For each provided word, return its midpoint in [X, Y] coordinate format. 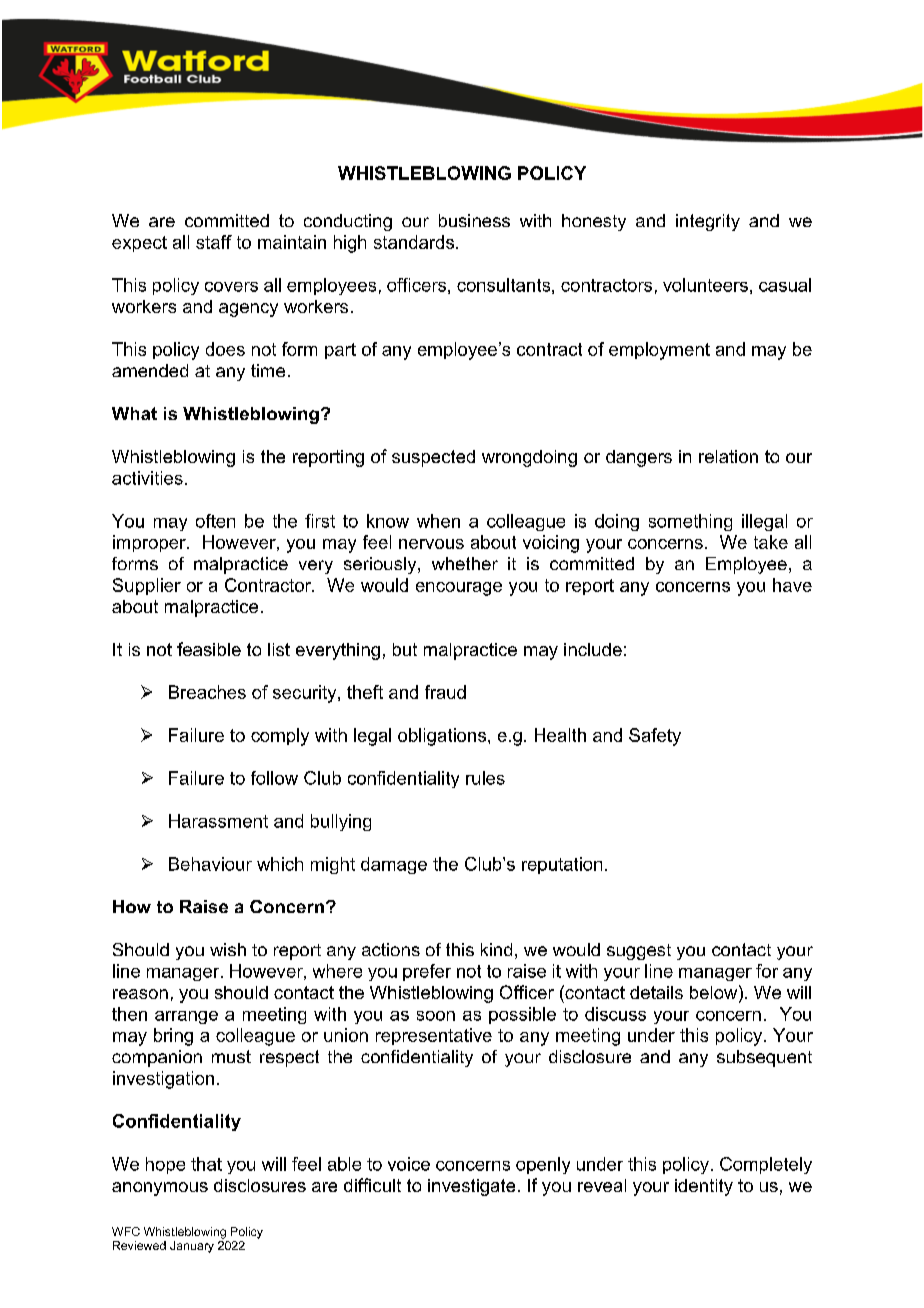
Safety [655, 737]
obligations [442, 737]
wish [228, 949]
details [656, 992]
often [215, 521]
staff [214, 242]
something [690, 522]
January [192, 1247]
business [474, 220]
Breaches [207, 692]
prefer [427, 972]
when [438, 521]
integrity [708, 222]
